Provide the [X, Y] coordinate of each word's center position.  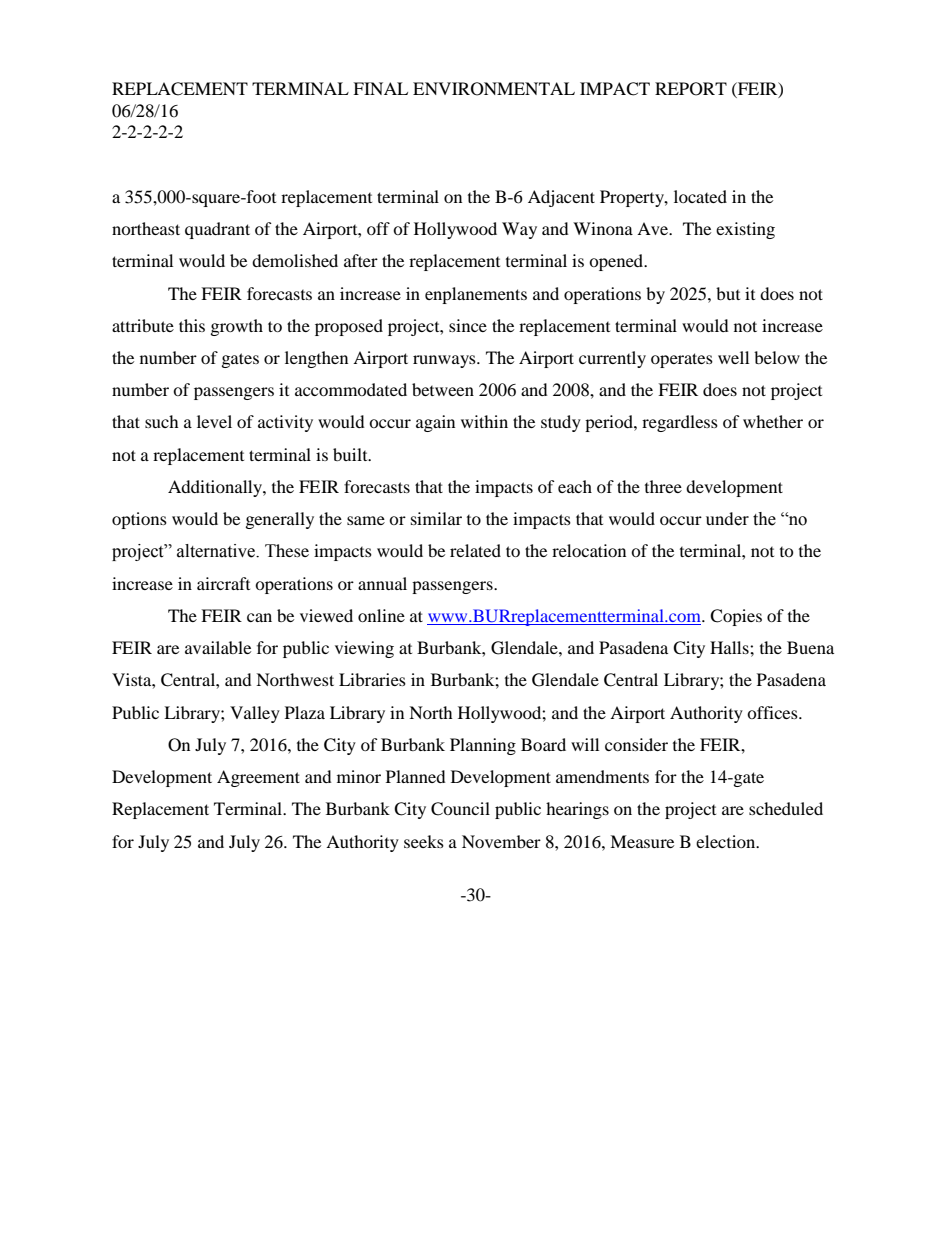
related [475, 550]
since [468, 325]
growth [237, 327]
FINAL [380, 88]
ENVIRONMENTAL [494, 89]
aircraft [223, 583]
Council [460, 809]
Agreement [258, 778]
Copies [736, 617]
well [733, 357]
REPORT [691, 89]
